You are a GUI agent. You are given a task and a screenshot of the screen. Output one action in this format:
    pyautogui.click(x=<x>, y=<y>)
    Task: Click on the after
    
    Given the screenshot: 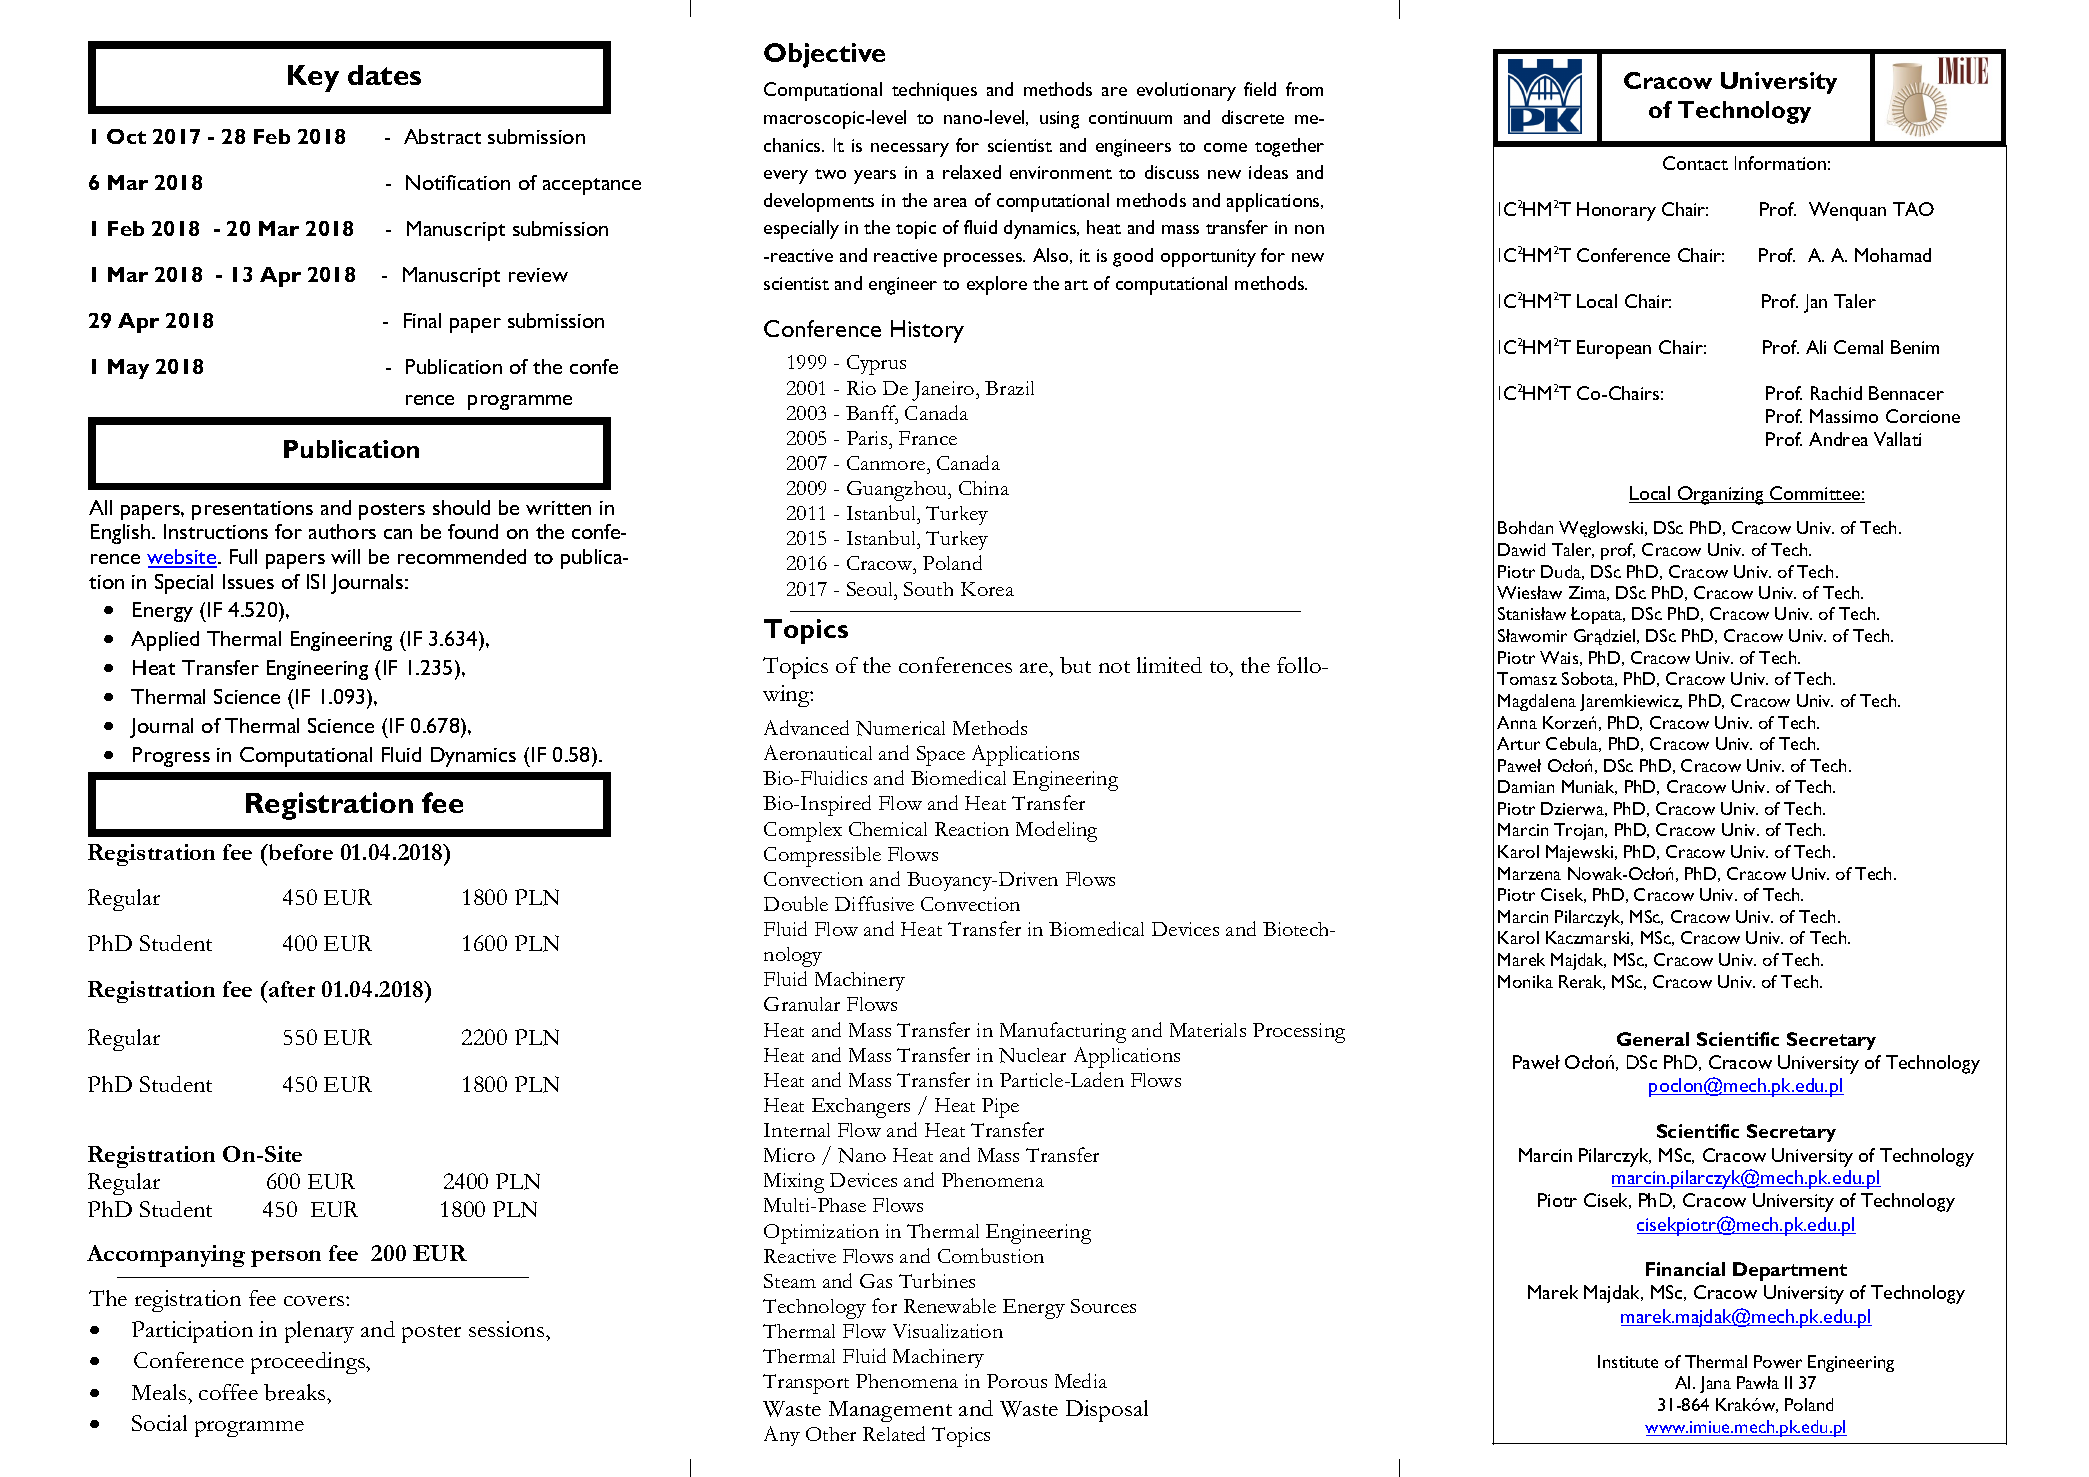 What is the action you would take?
    pyautogui.click(x=291, y=989)
